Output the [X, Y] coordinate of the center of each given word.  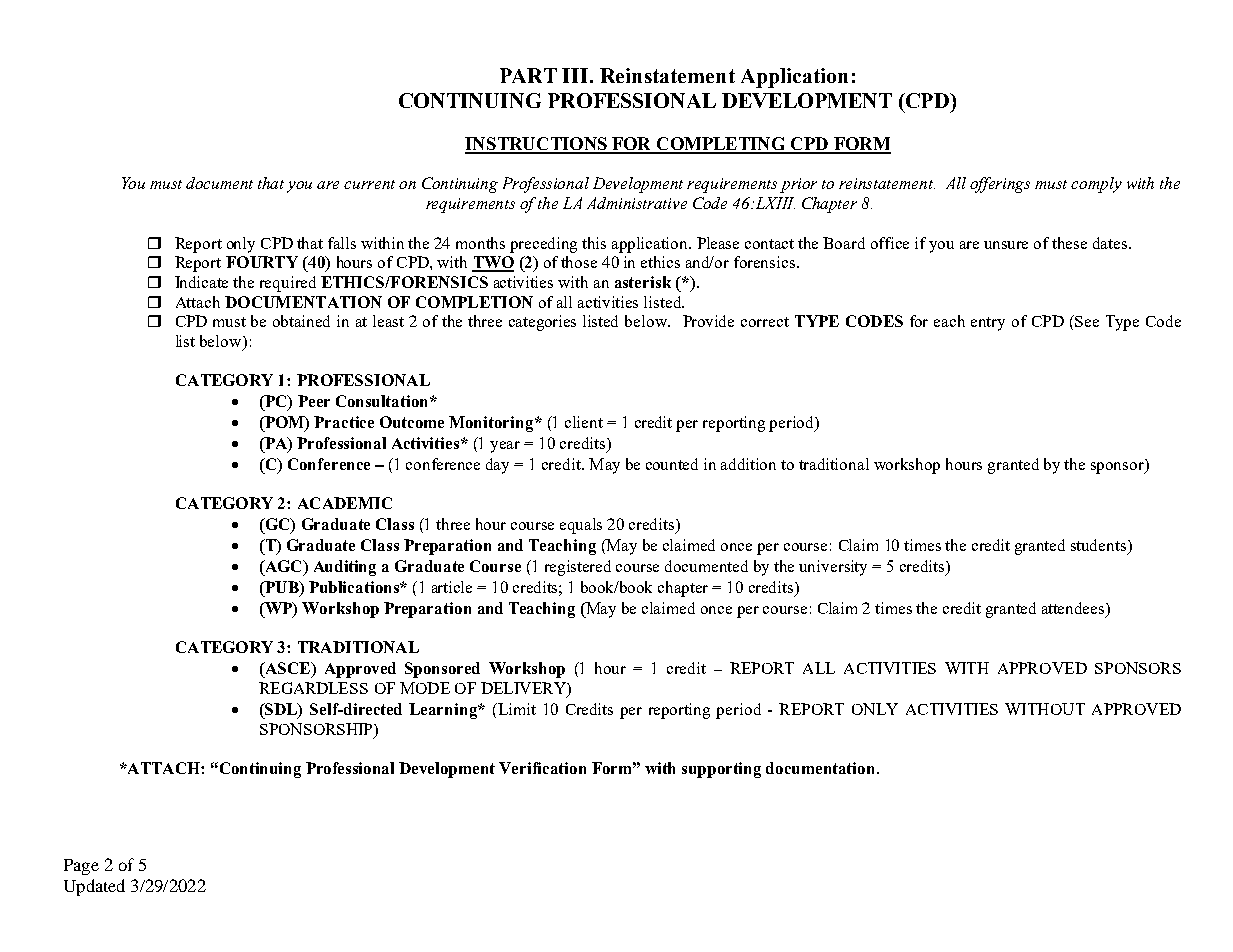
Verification [542, 768]
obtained [301, 321]
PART [528, 75]
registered [578, 568]
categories [542, 323]
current [369, 184]
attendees [1074, 609]
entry [988, 324]
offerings [1000, 185]
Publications [355, 587]
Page [81, 867]
